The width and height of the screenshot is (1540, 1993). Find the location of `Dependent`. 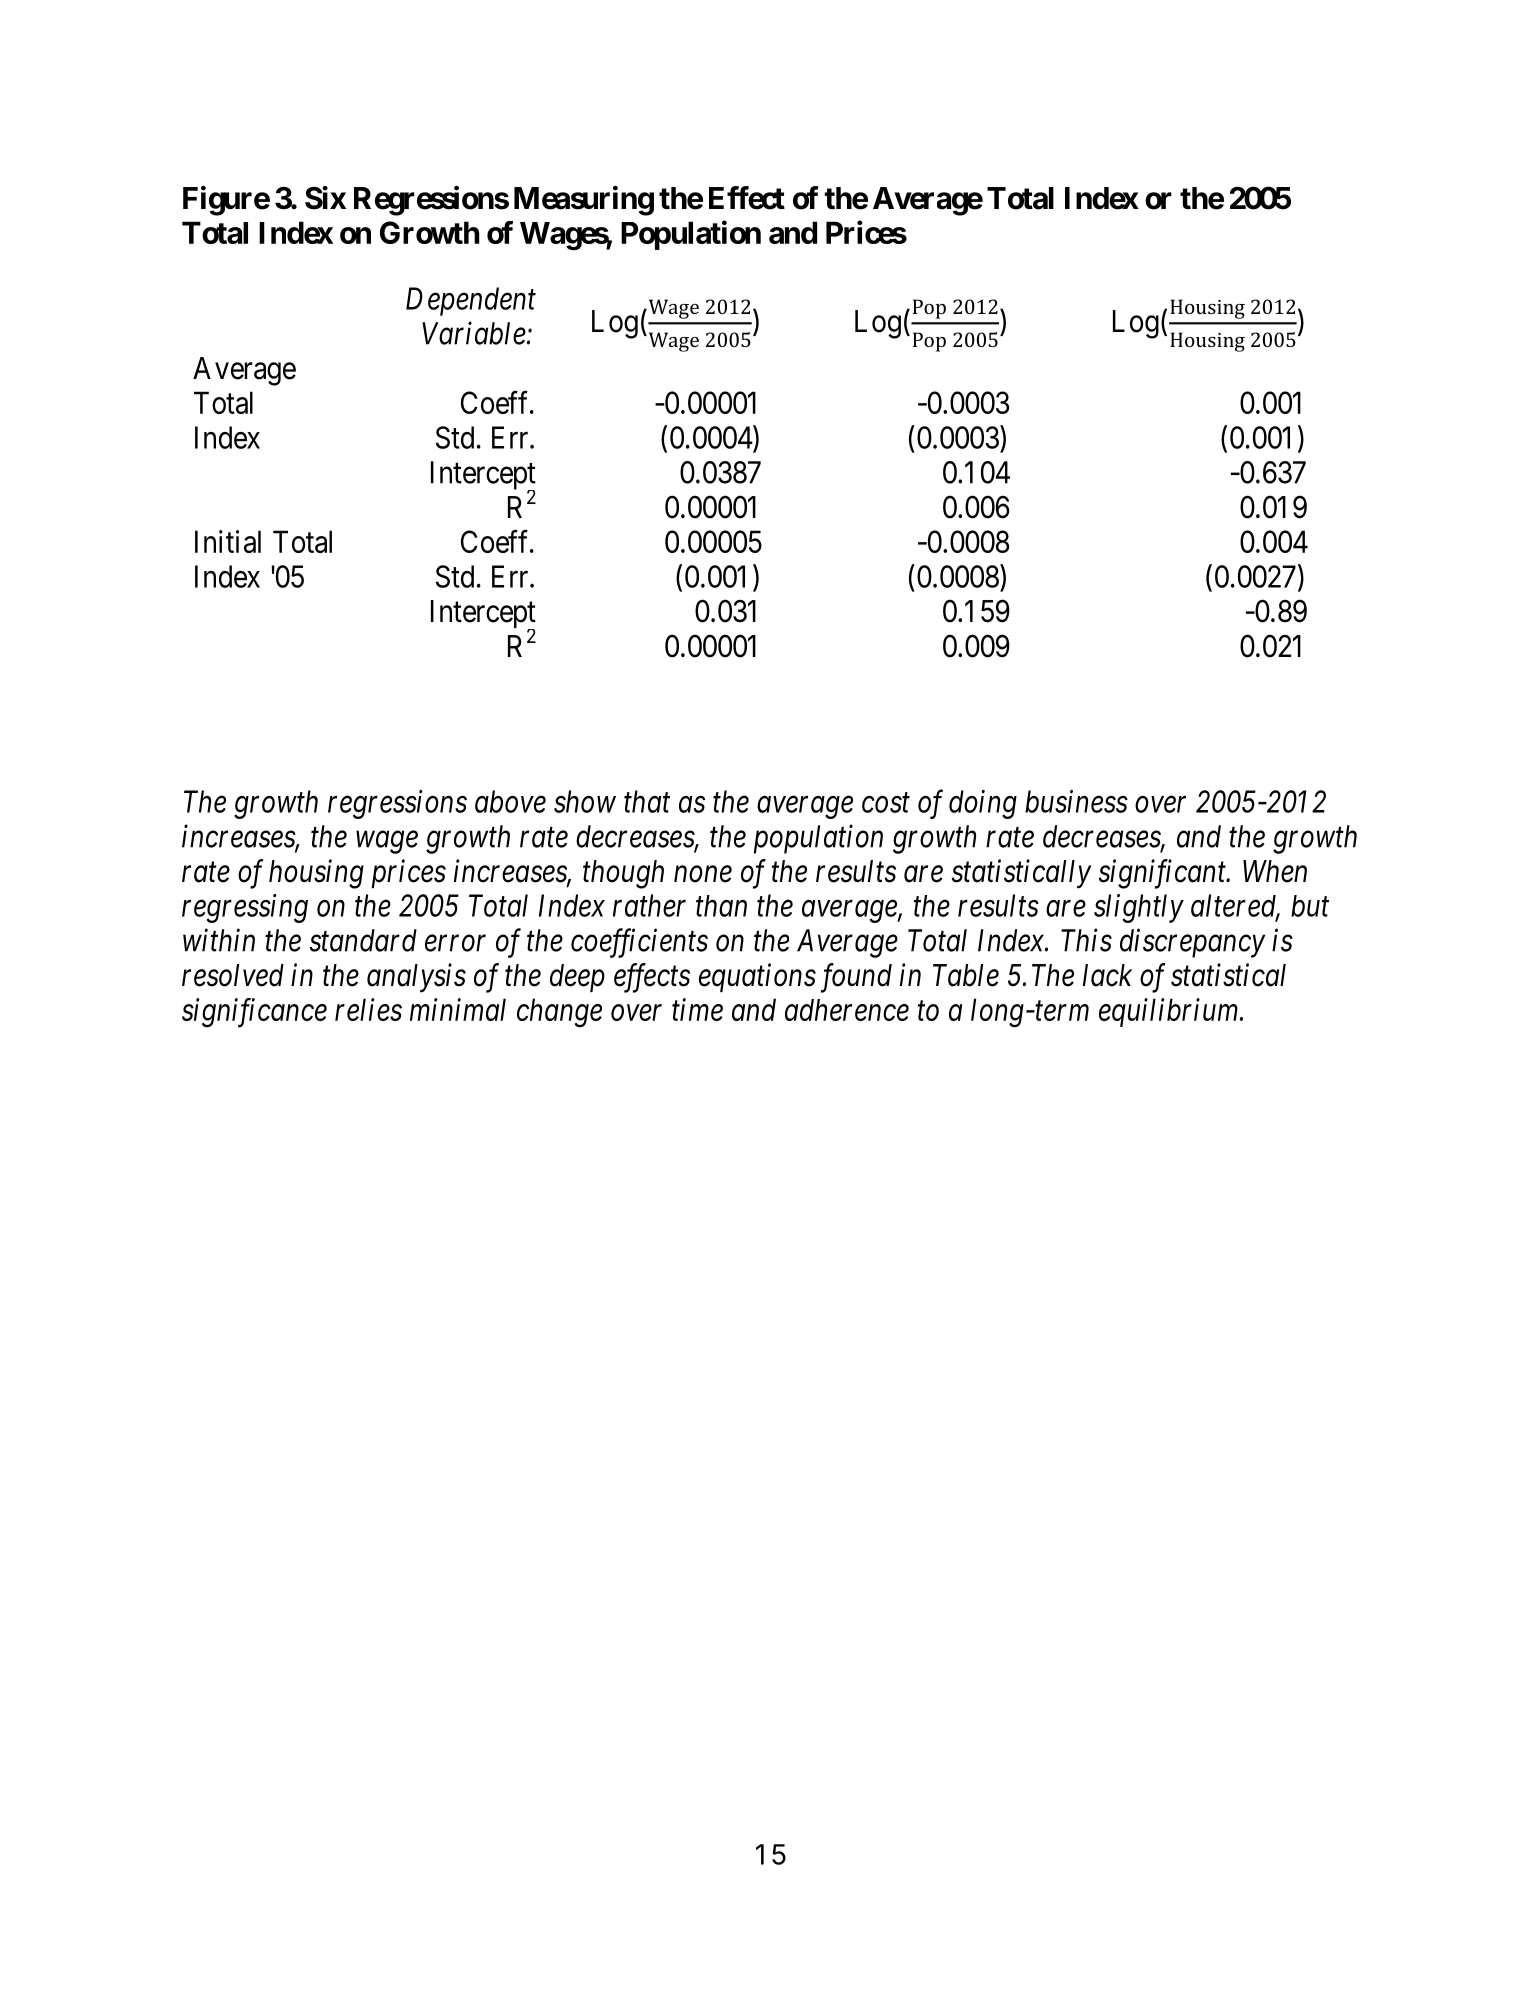

Dependent is located at coordinates (471, 301).
